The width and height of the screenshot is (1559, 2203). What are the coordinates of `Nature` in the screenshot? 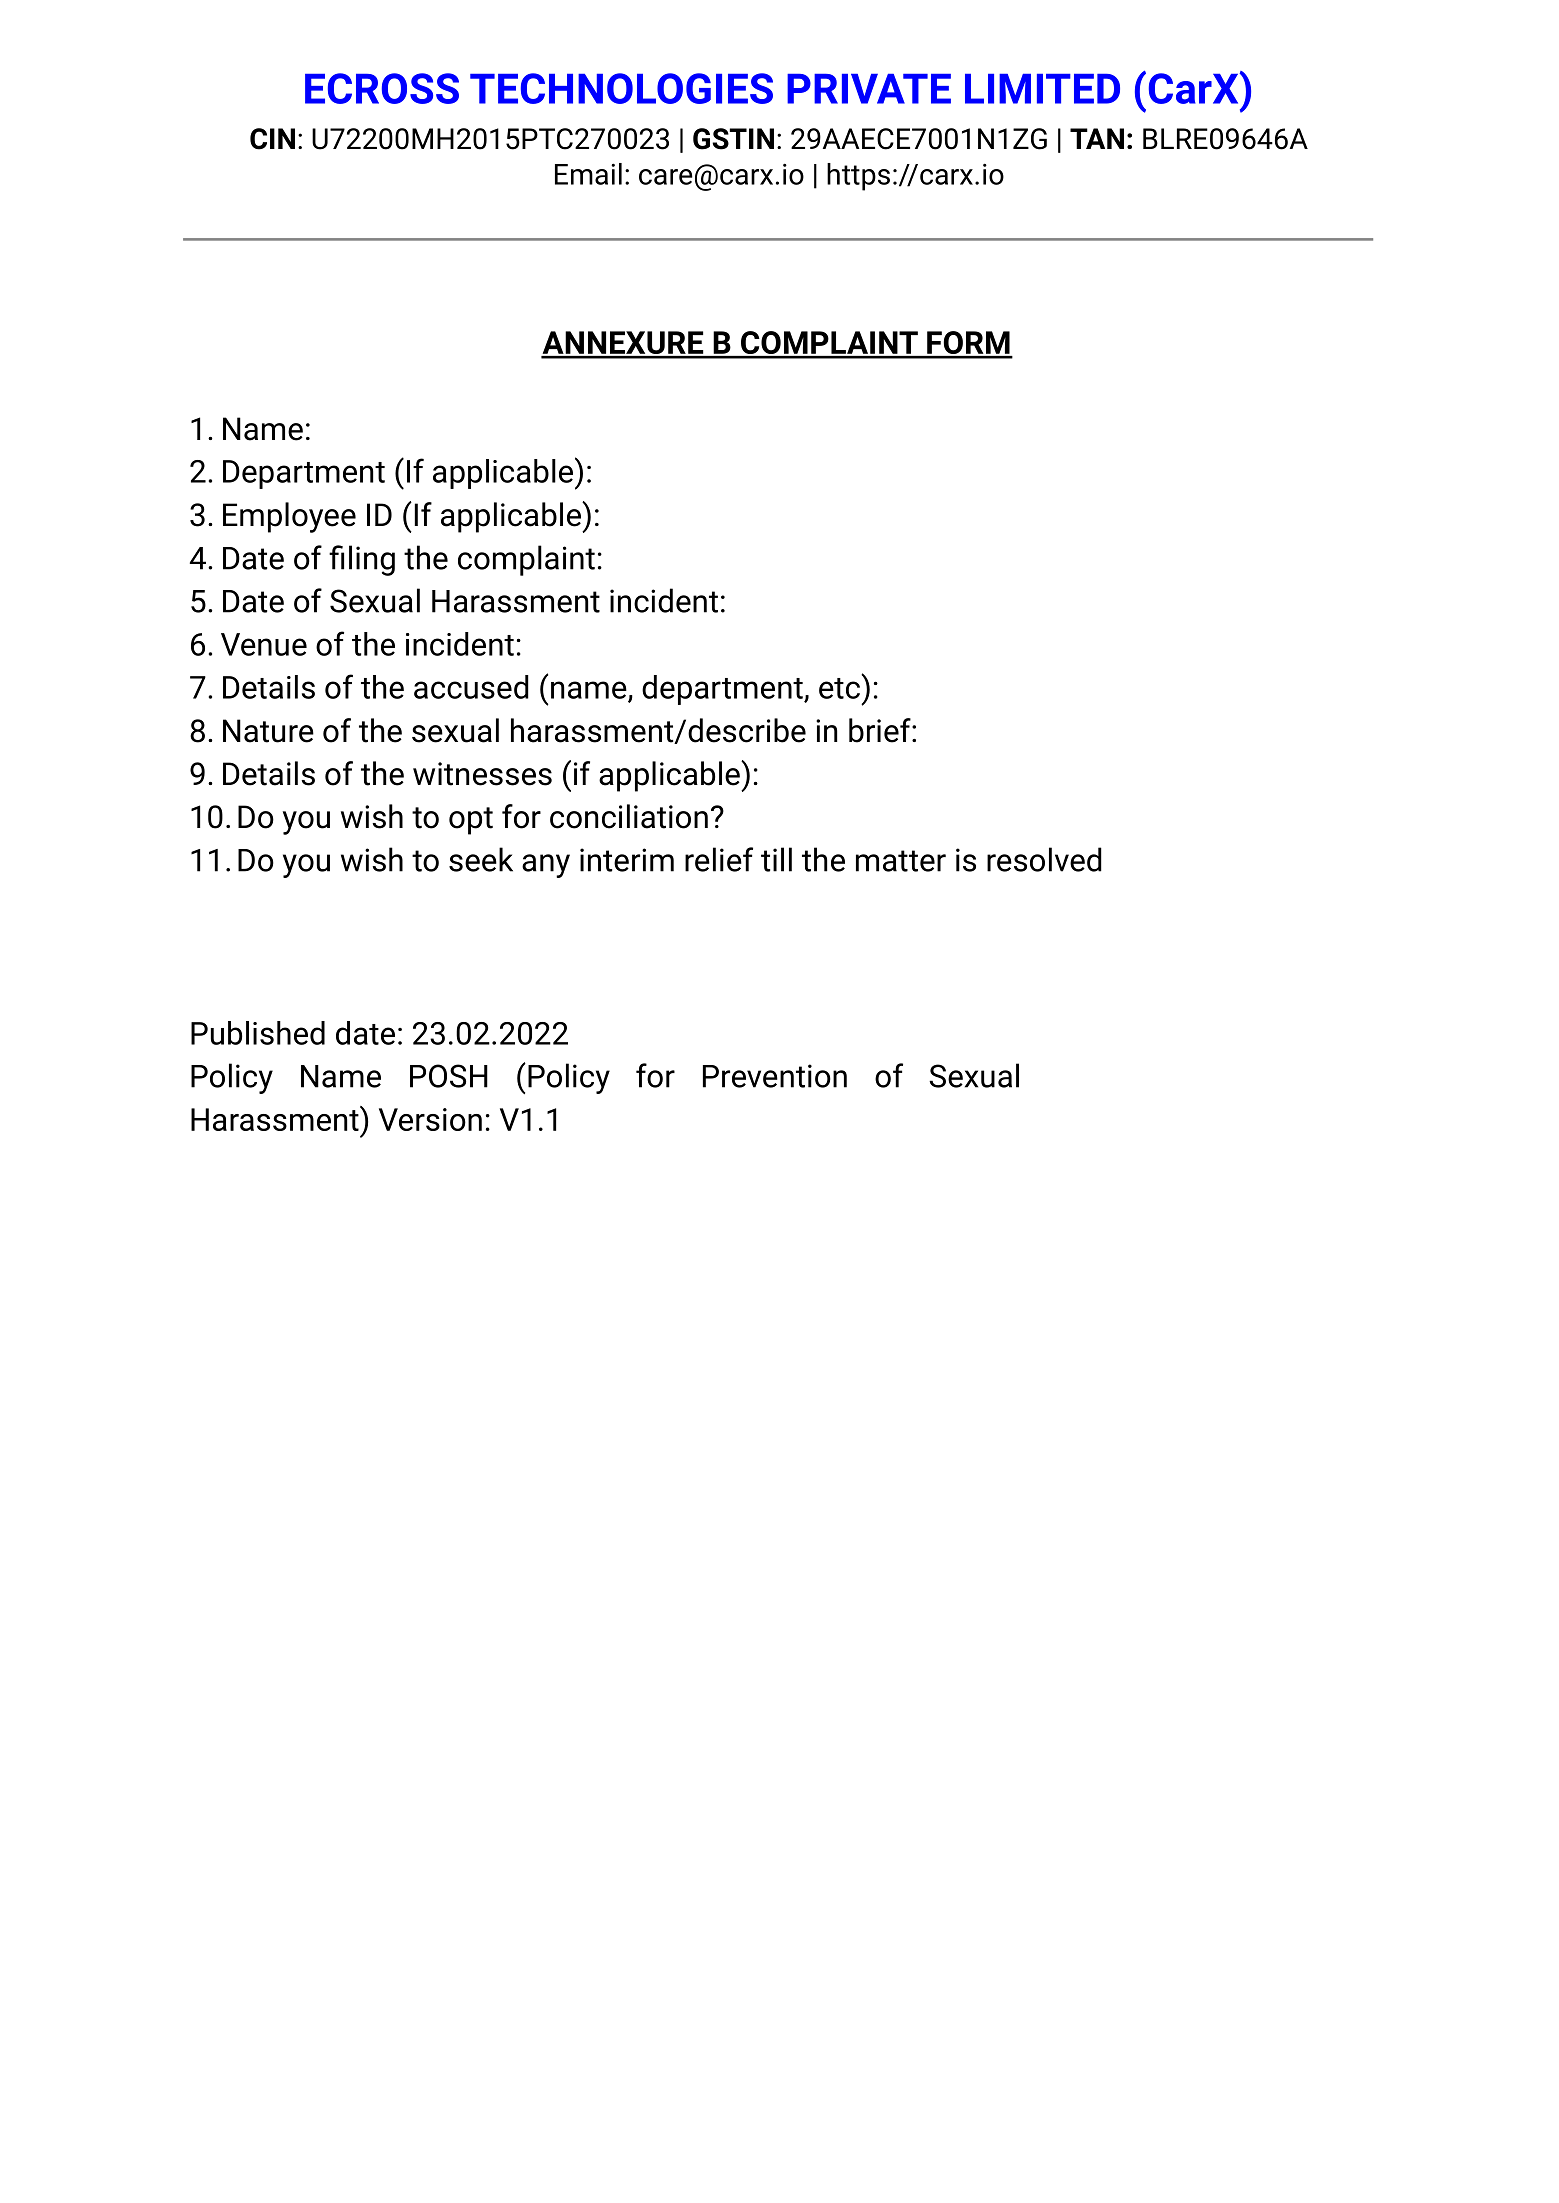 It's located at (268, 731).
